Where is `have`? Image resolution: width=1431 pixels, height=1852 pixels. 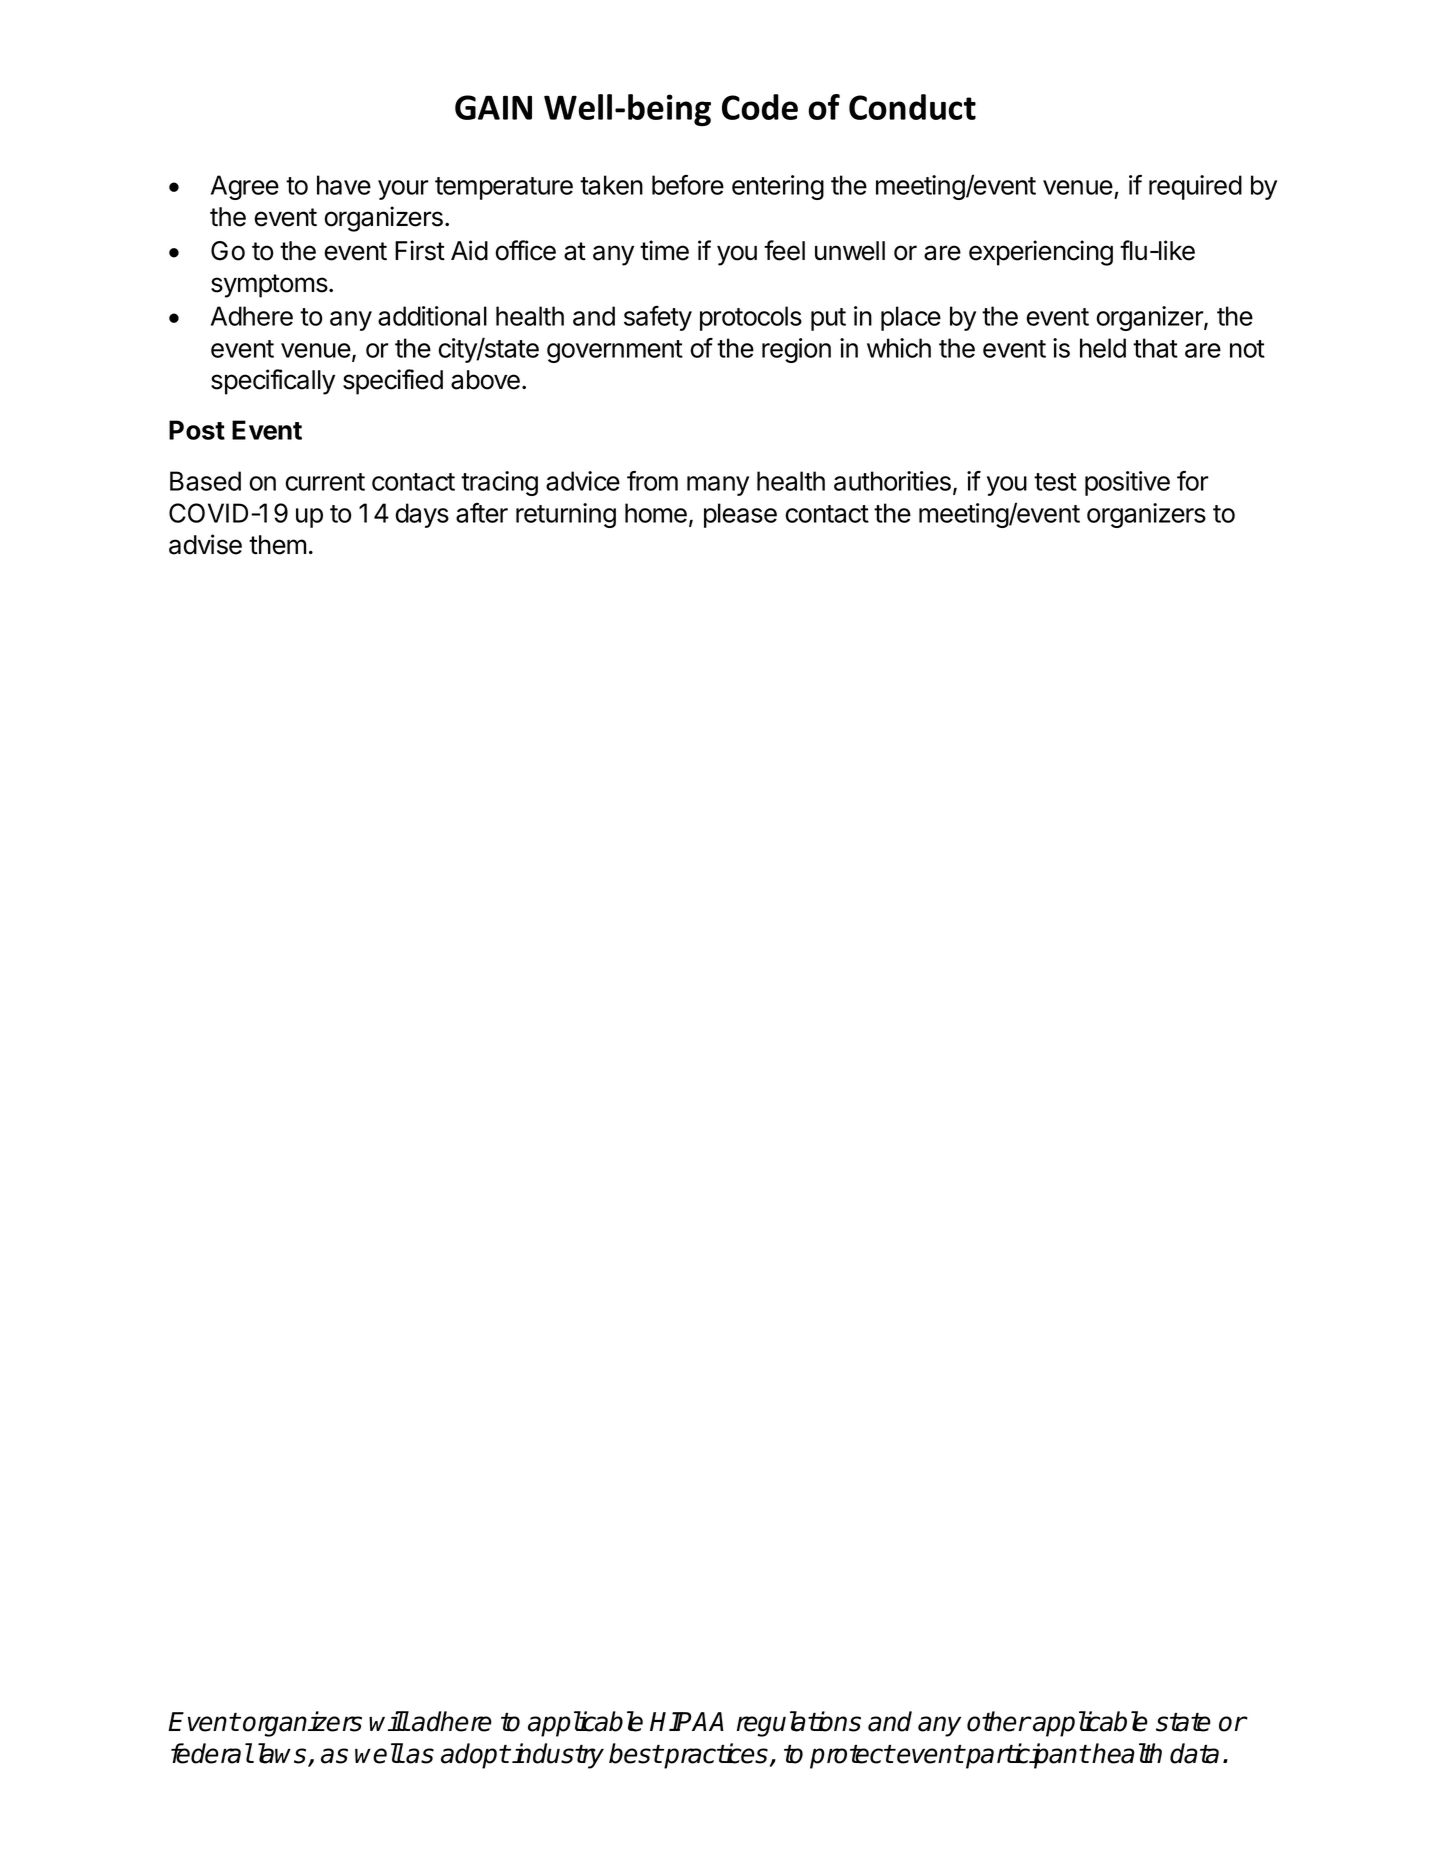
have is located at coordinates (344, 185).
